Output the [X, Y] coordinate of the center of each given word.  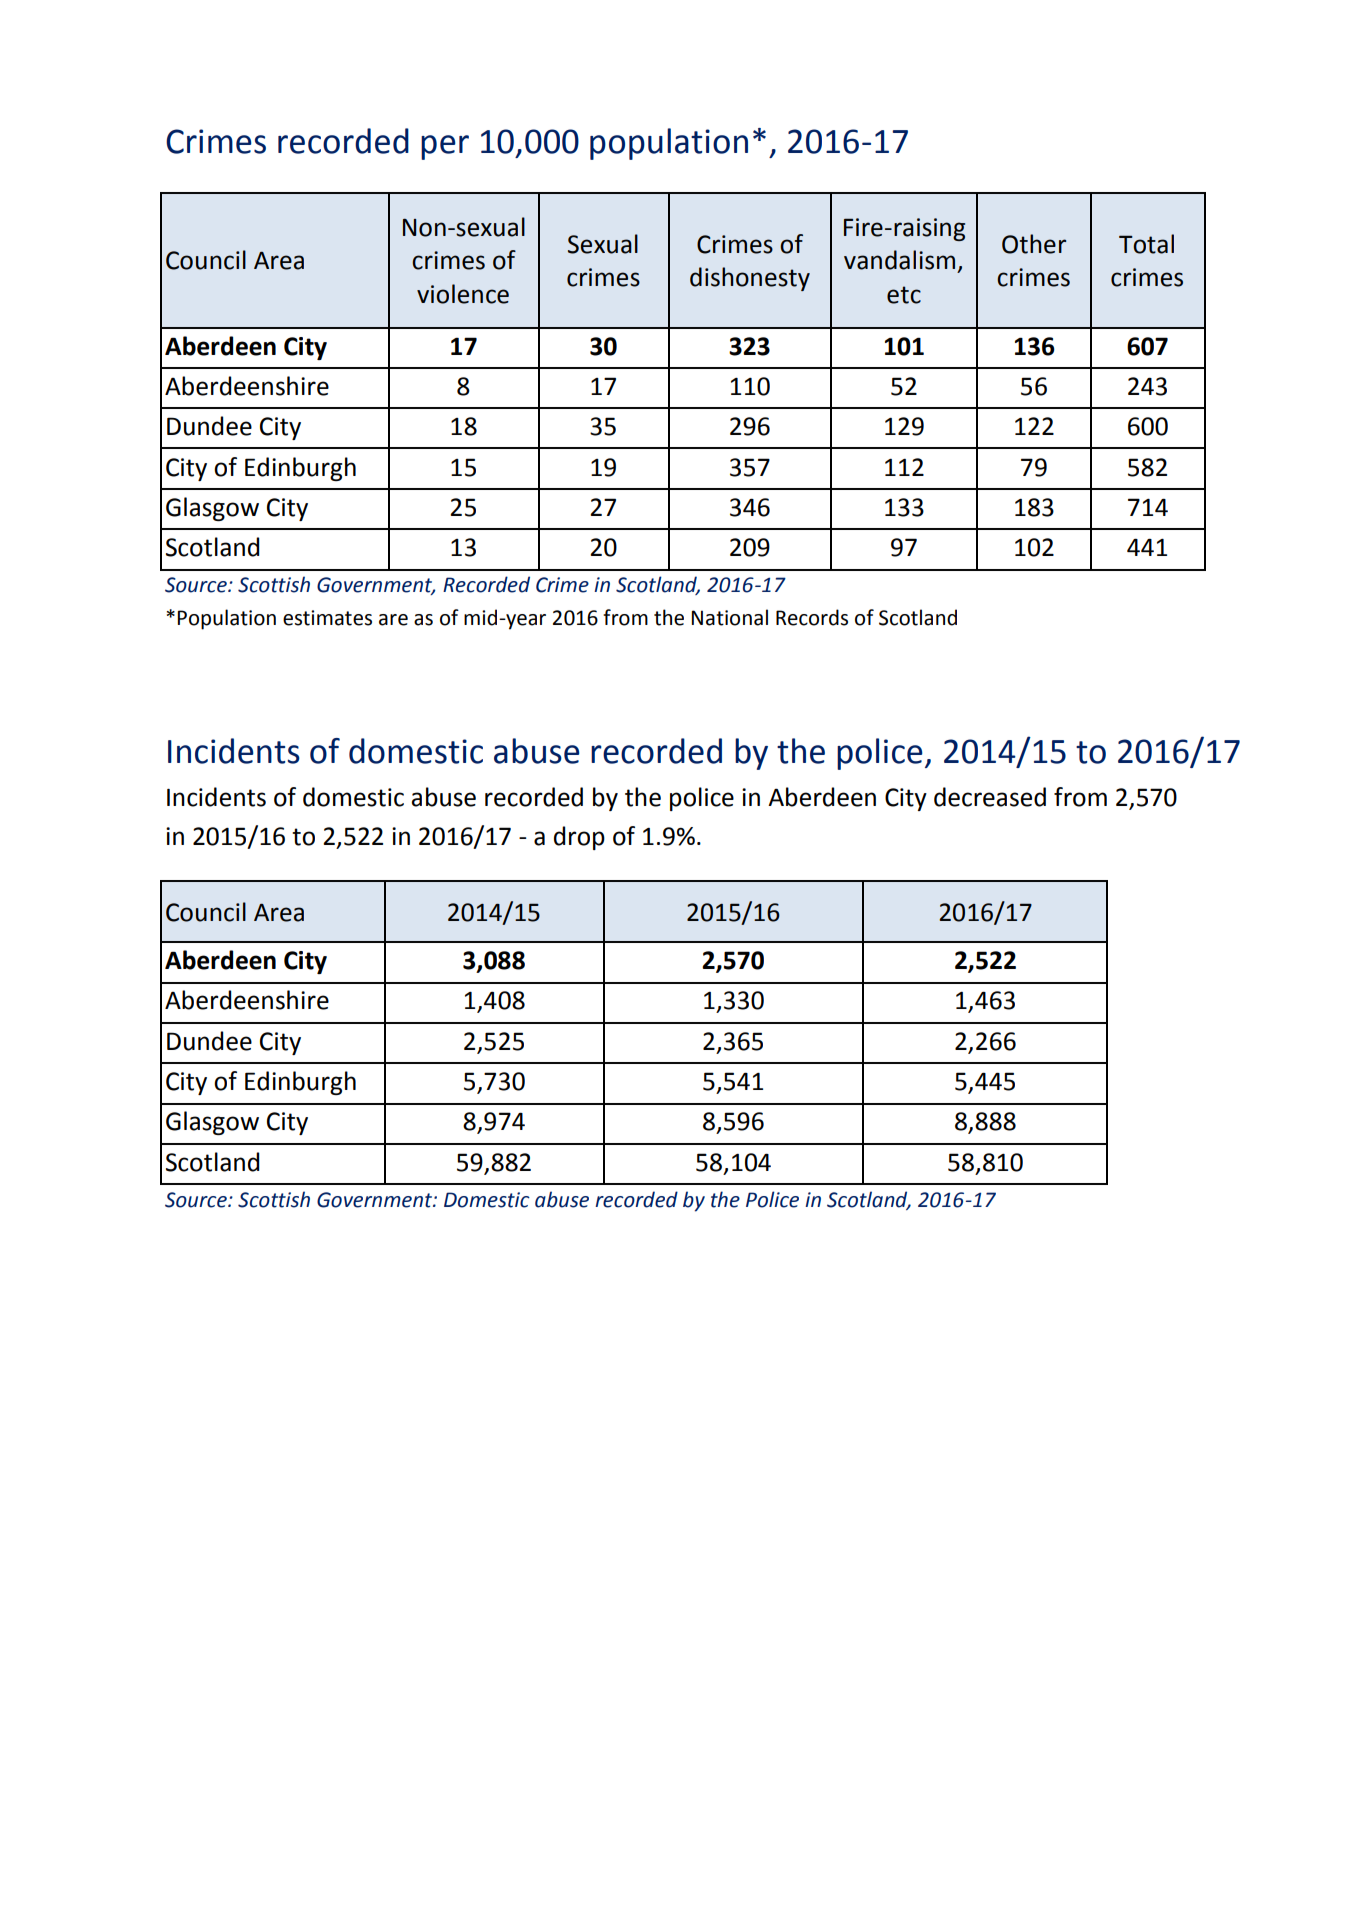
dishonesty [750, 279]
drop [579, 838]
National [729, 617]
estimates [327, 618]
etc [904, 295]
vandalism [899, 260]
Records [812, 617]
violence [463, 294]
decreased [990, 797]
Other [1034, 244]
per [445, 147]
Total [1146, 244]
